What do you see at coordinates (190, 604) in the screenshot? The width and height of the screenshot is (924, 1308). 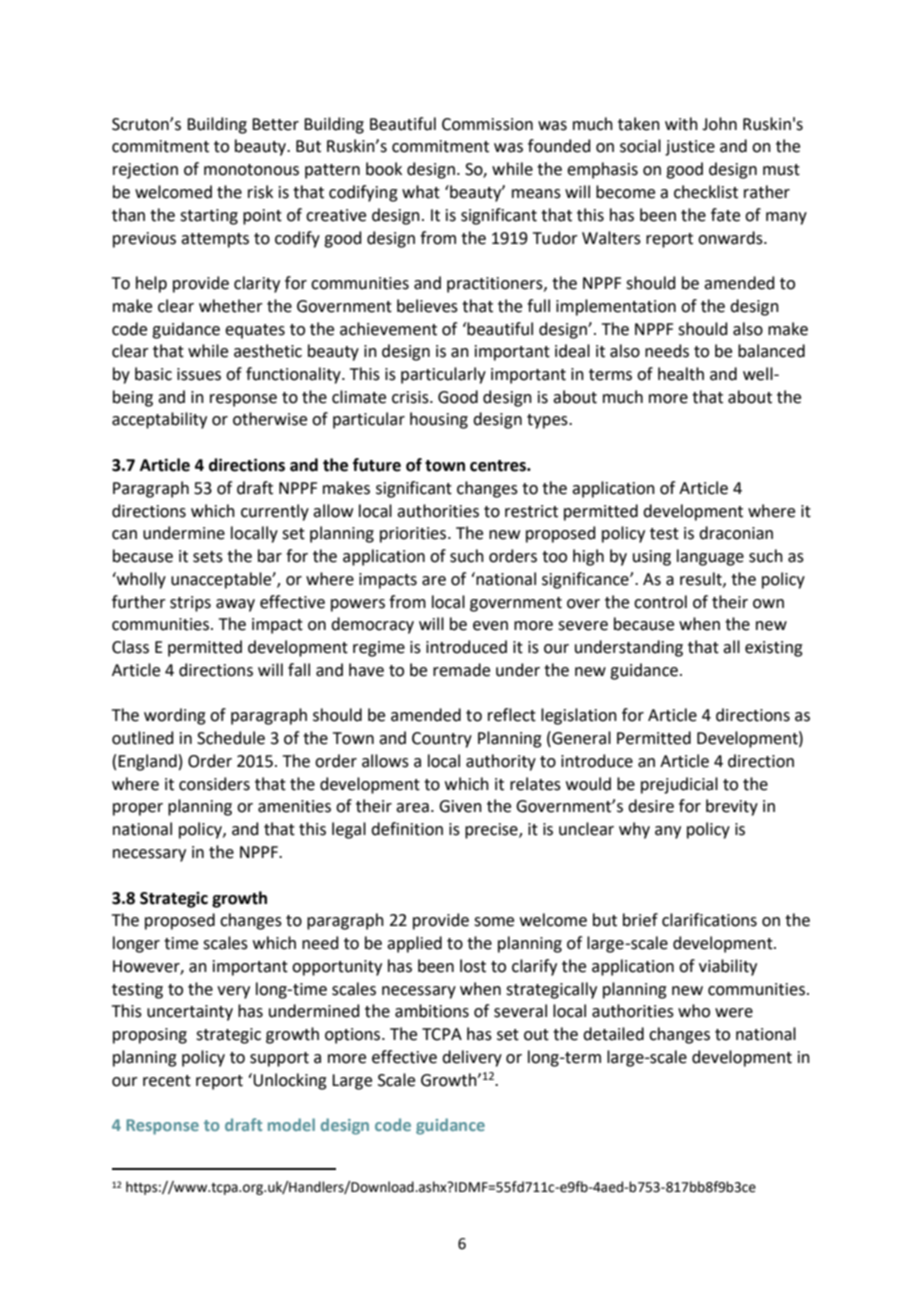 I see `strips` at bounding box center [190, 604].
